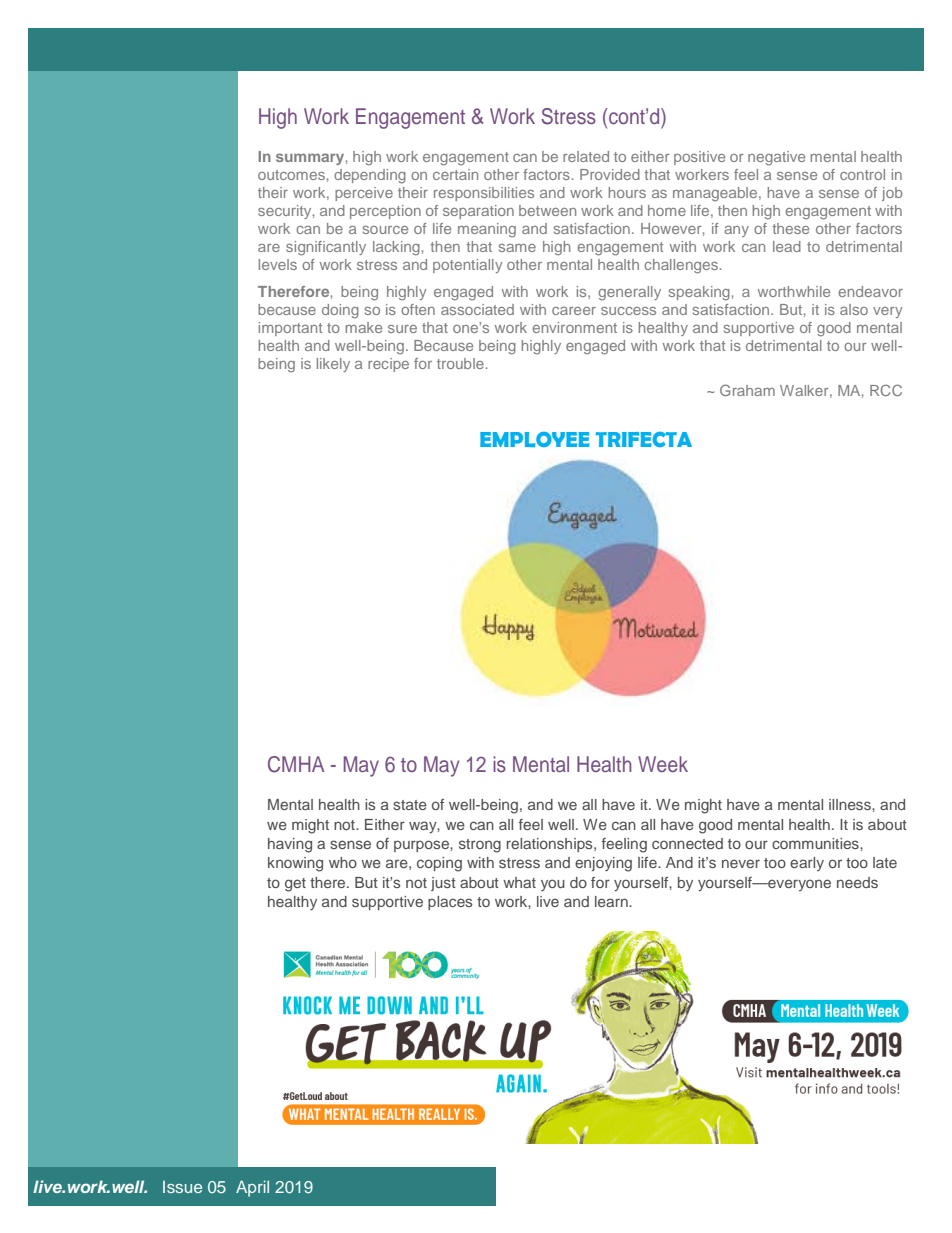 The height and width of the screenshot is (1233, 952). What do you see at coordinates (747, 390) in the screenshot?
I see `Graham` at bounding box center [747, 390].
